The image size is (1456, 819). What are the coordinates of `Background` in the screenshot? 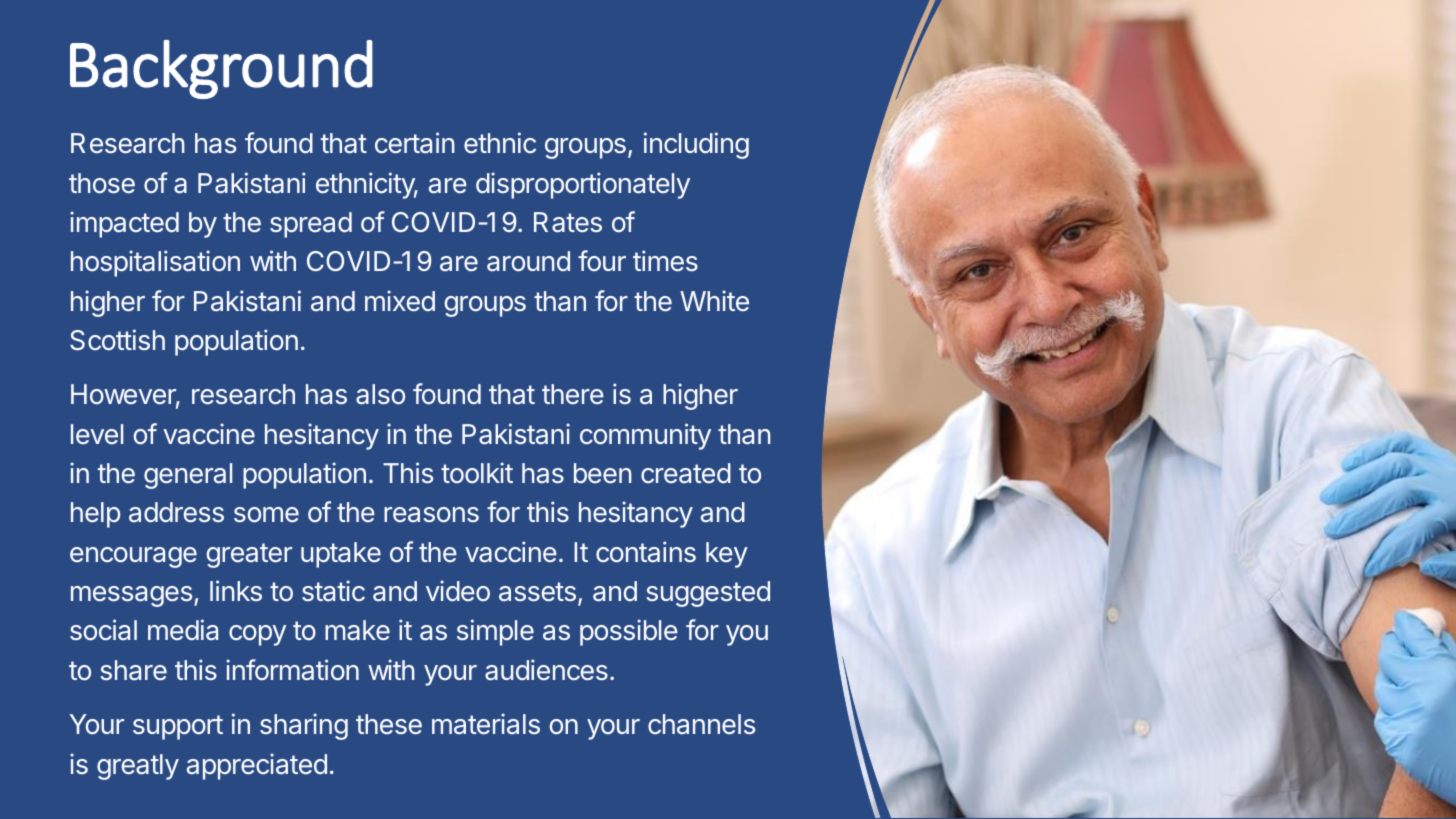 It's located at (221, 69).
